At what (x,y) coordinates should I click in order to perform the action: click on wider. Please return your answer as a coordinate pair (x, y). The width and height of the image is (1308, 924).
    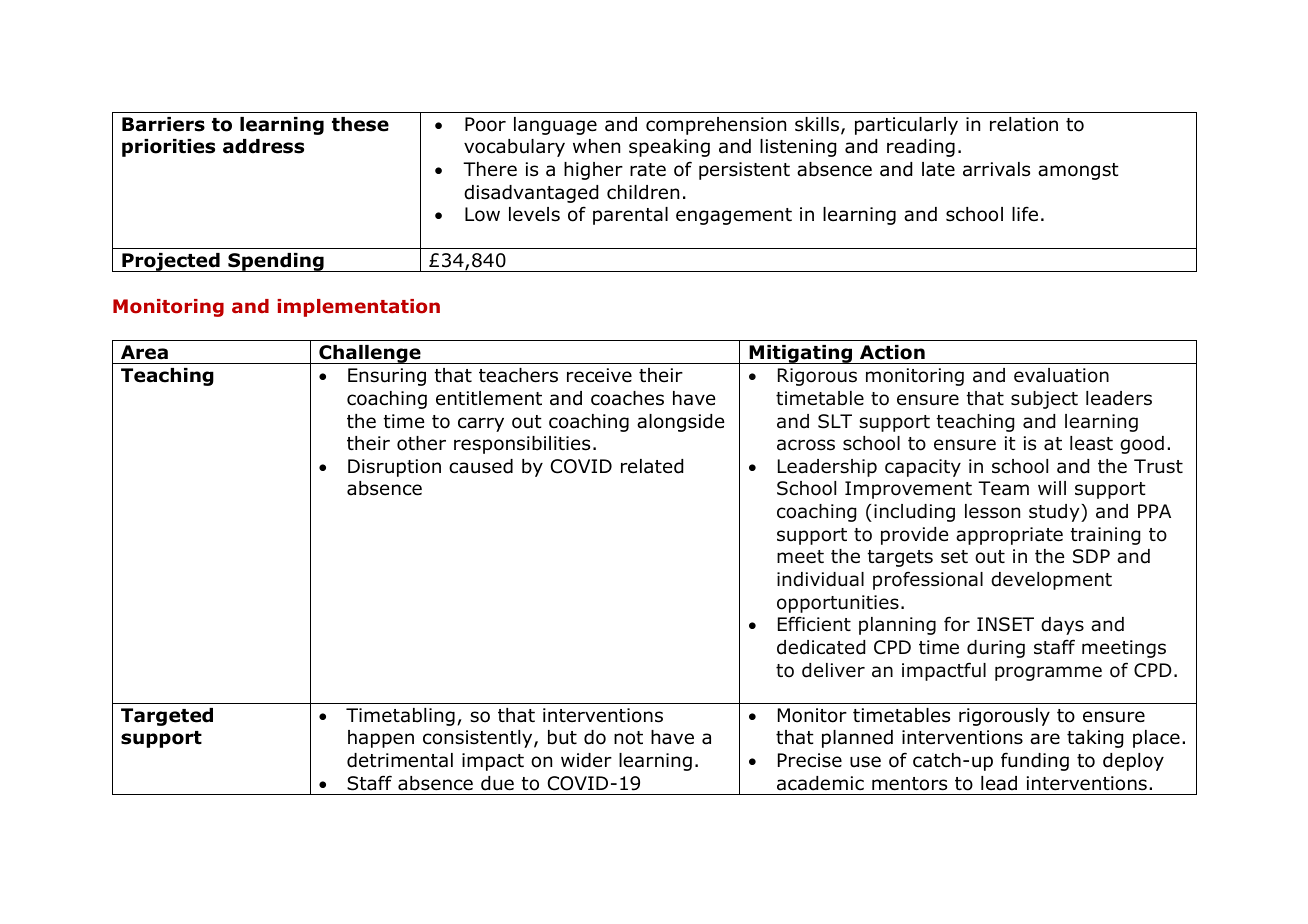
    Looking at the image, I should click on (586, 760).
